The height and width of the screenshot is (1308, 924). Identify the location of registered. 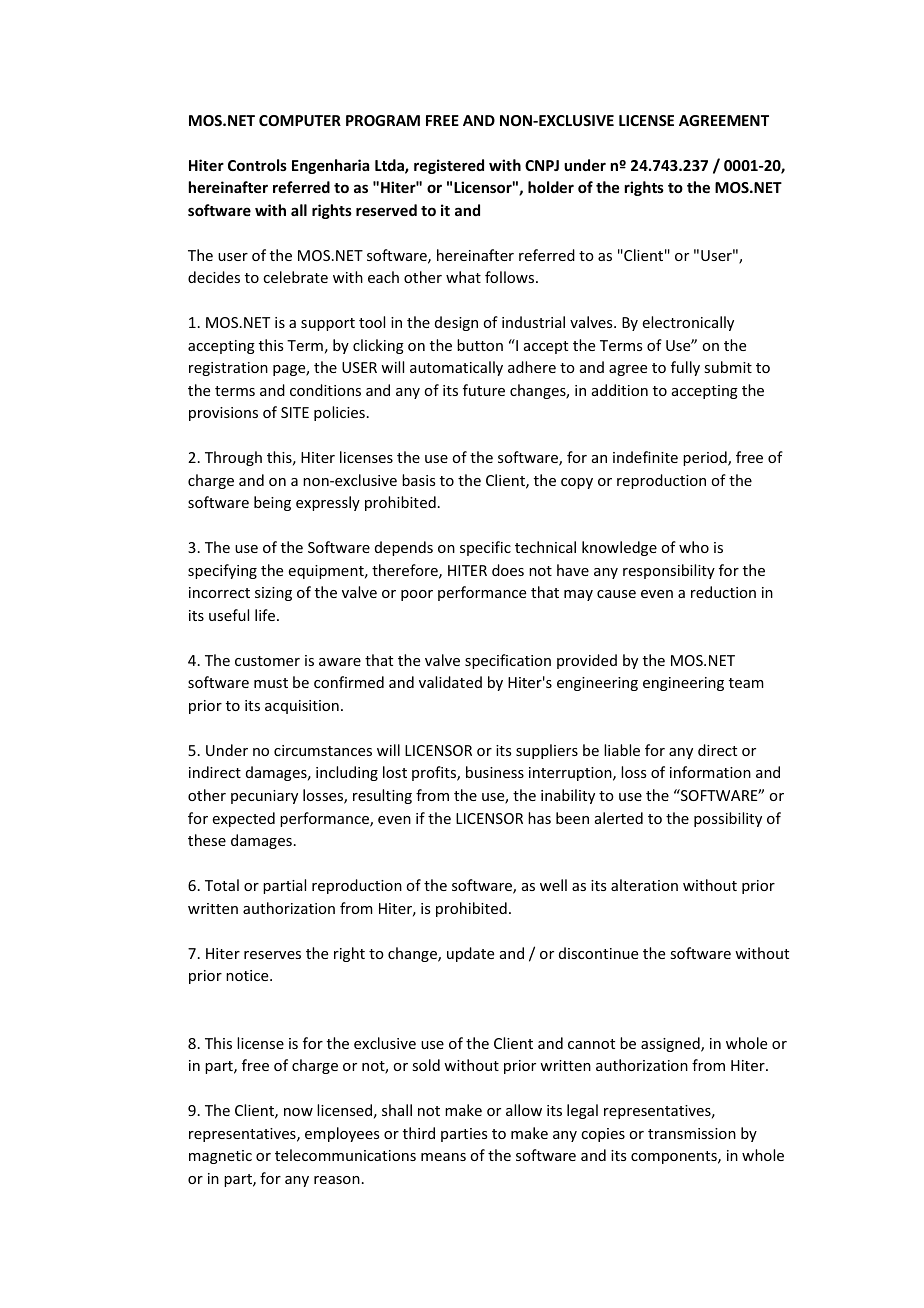
(449, 166).
